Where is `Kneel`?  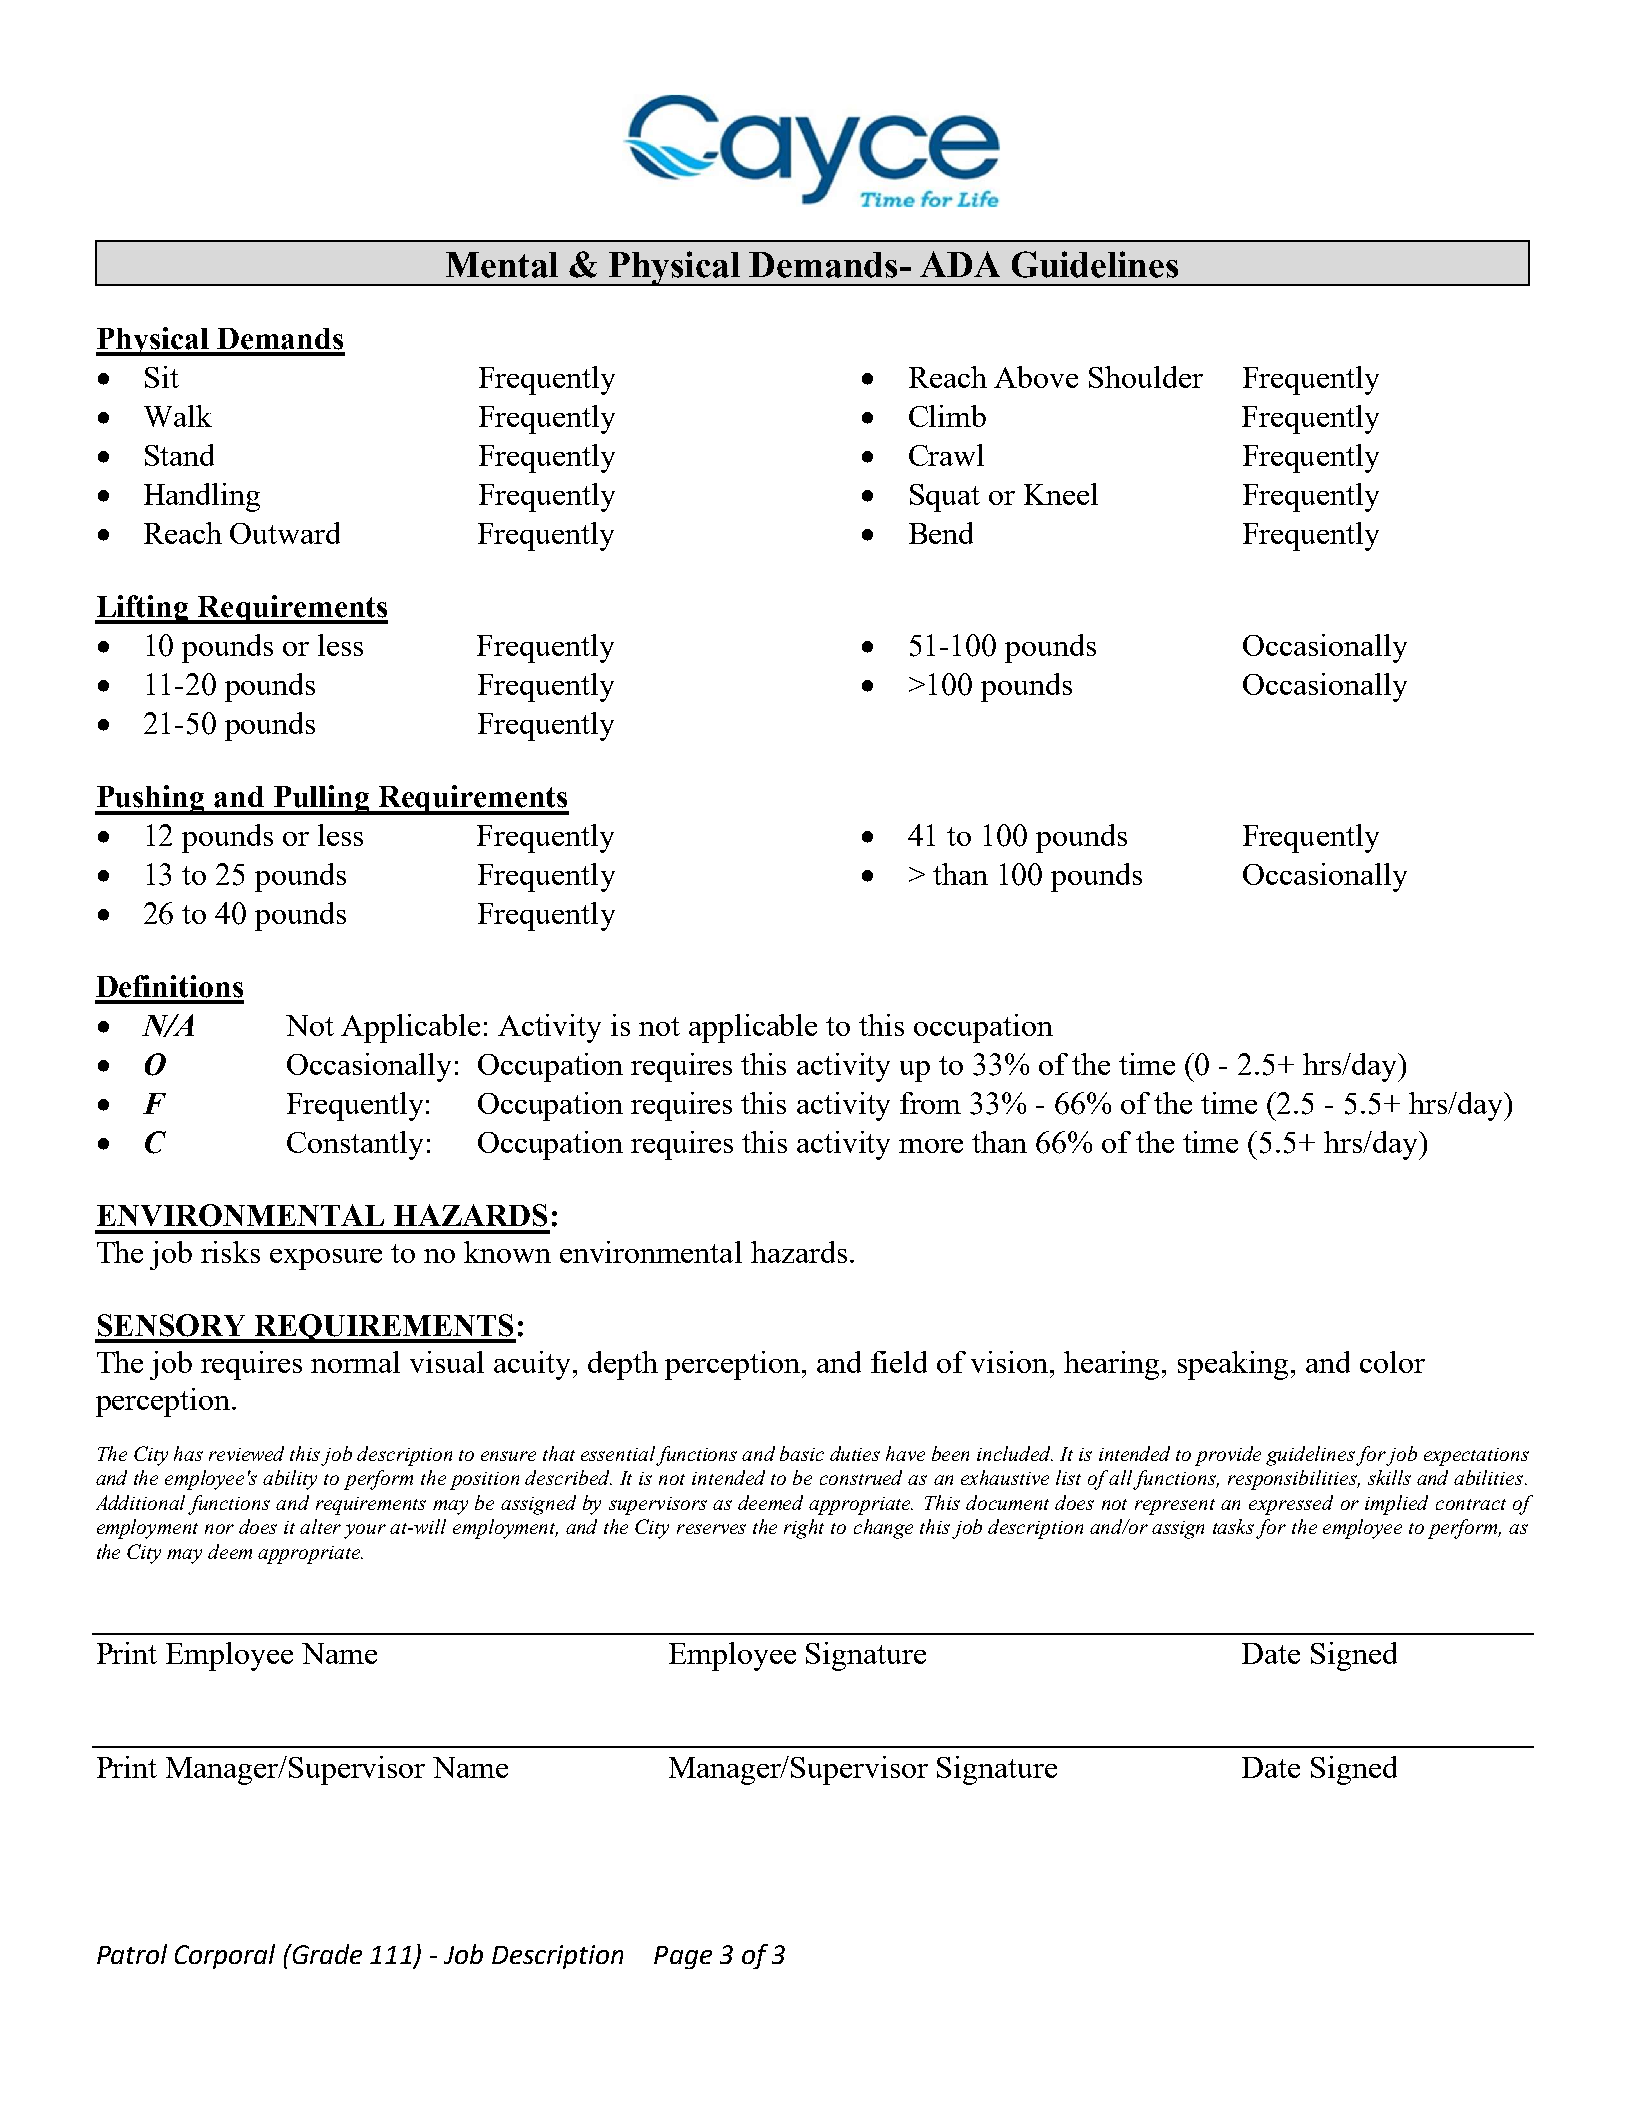
Kneel is located at coordinates (1061, 494).
